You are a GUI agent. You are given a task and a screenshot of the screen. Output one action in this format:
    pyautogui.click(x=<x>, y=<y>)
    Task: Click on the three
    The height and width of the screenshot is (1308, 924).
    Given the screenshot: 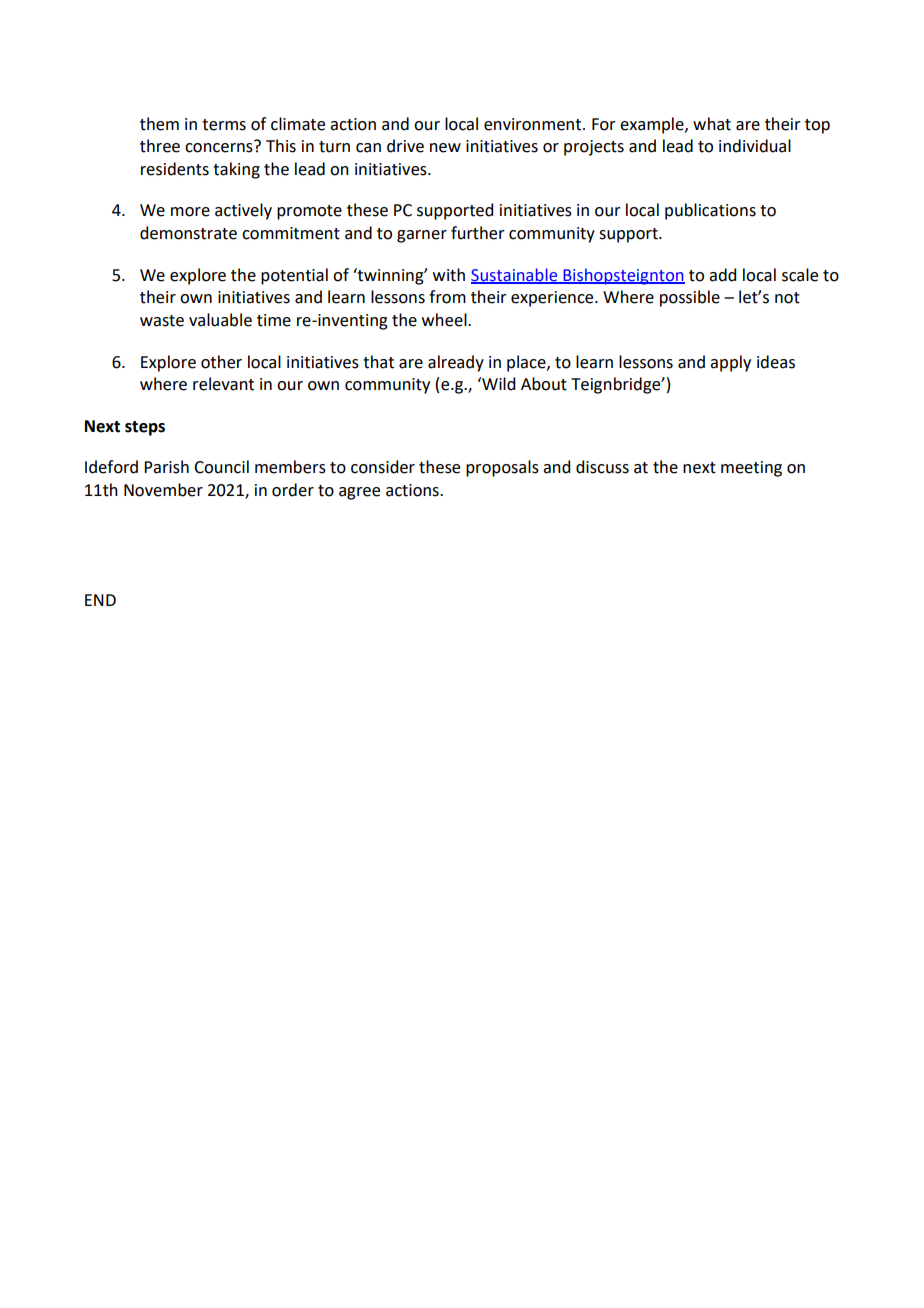 What is the action you would take?
    pyautogui.click(x=160, y=146)
